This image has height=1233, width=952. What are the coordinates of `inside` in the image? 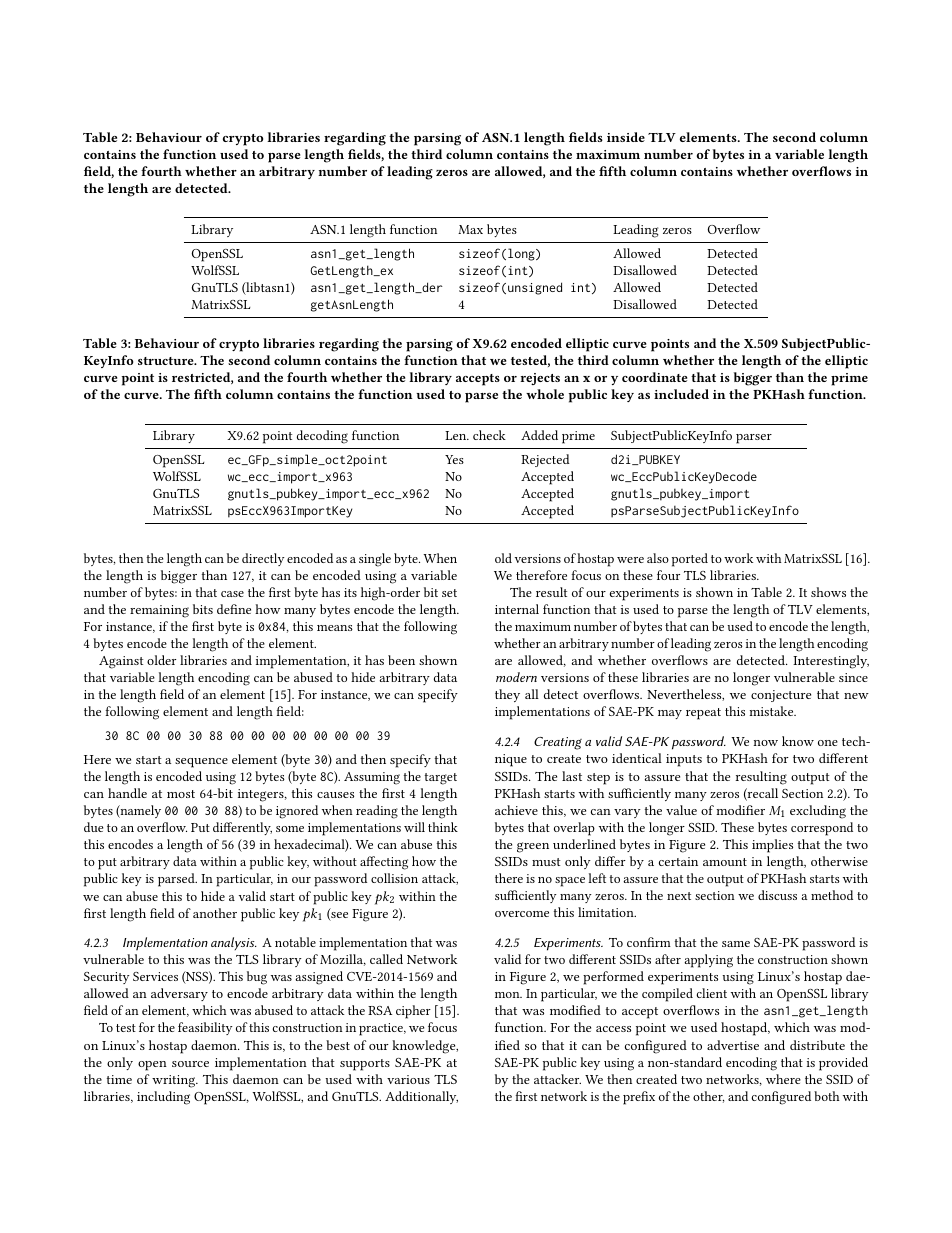 It's located at (626, 137).
